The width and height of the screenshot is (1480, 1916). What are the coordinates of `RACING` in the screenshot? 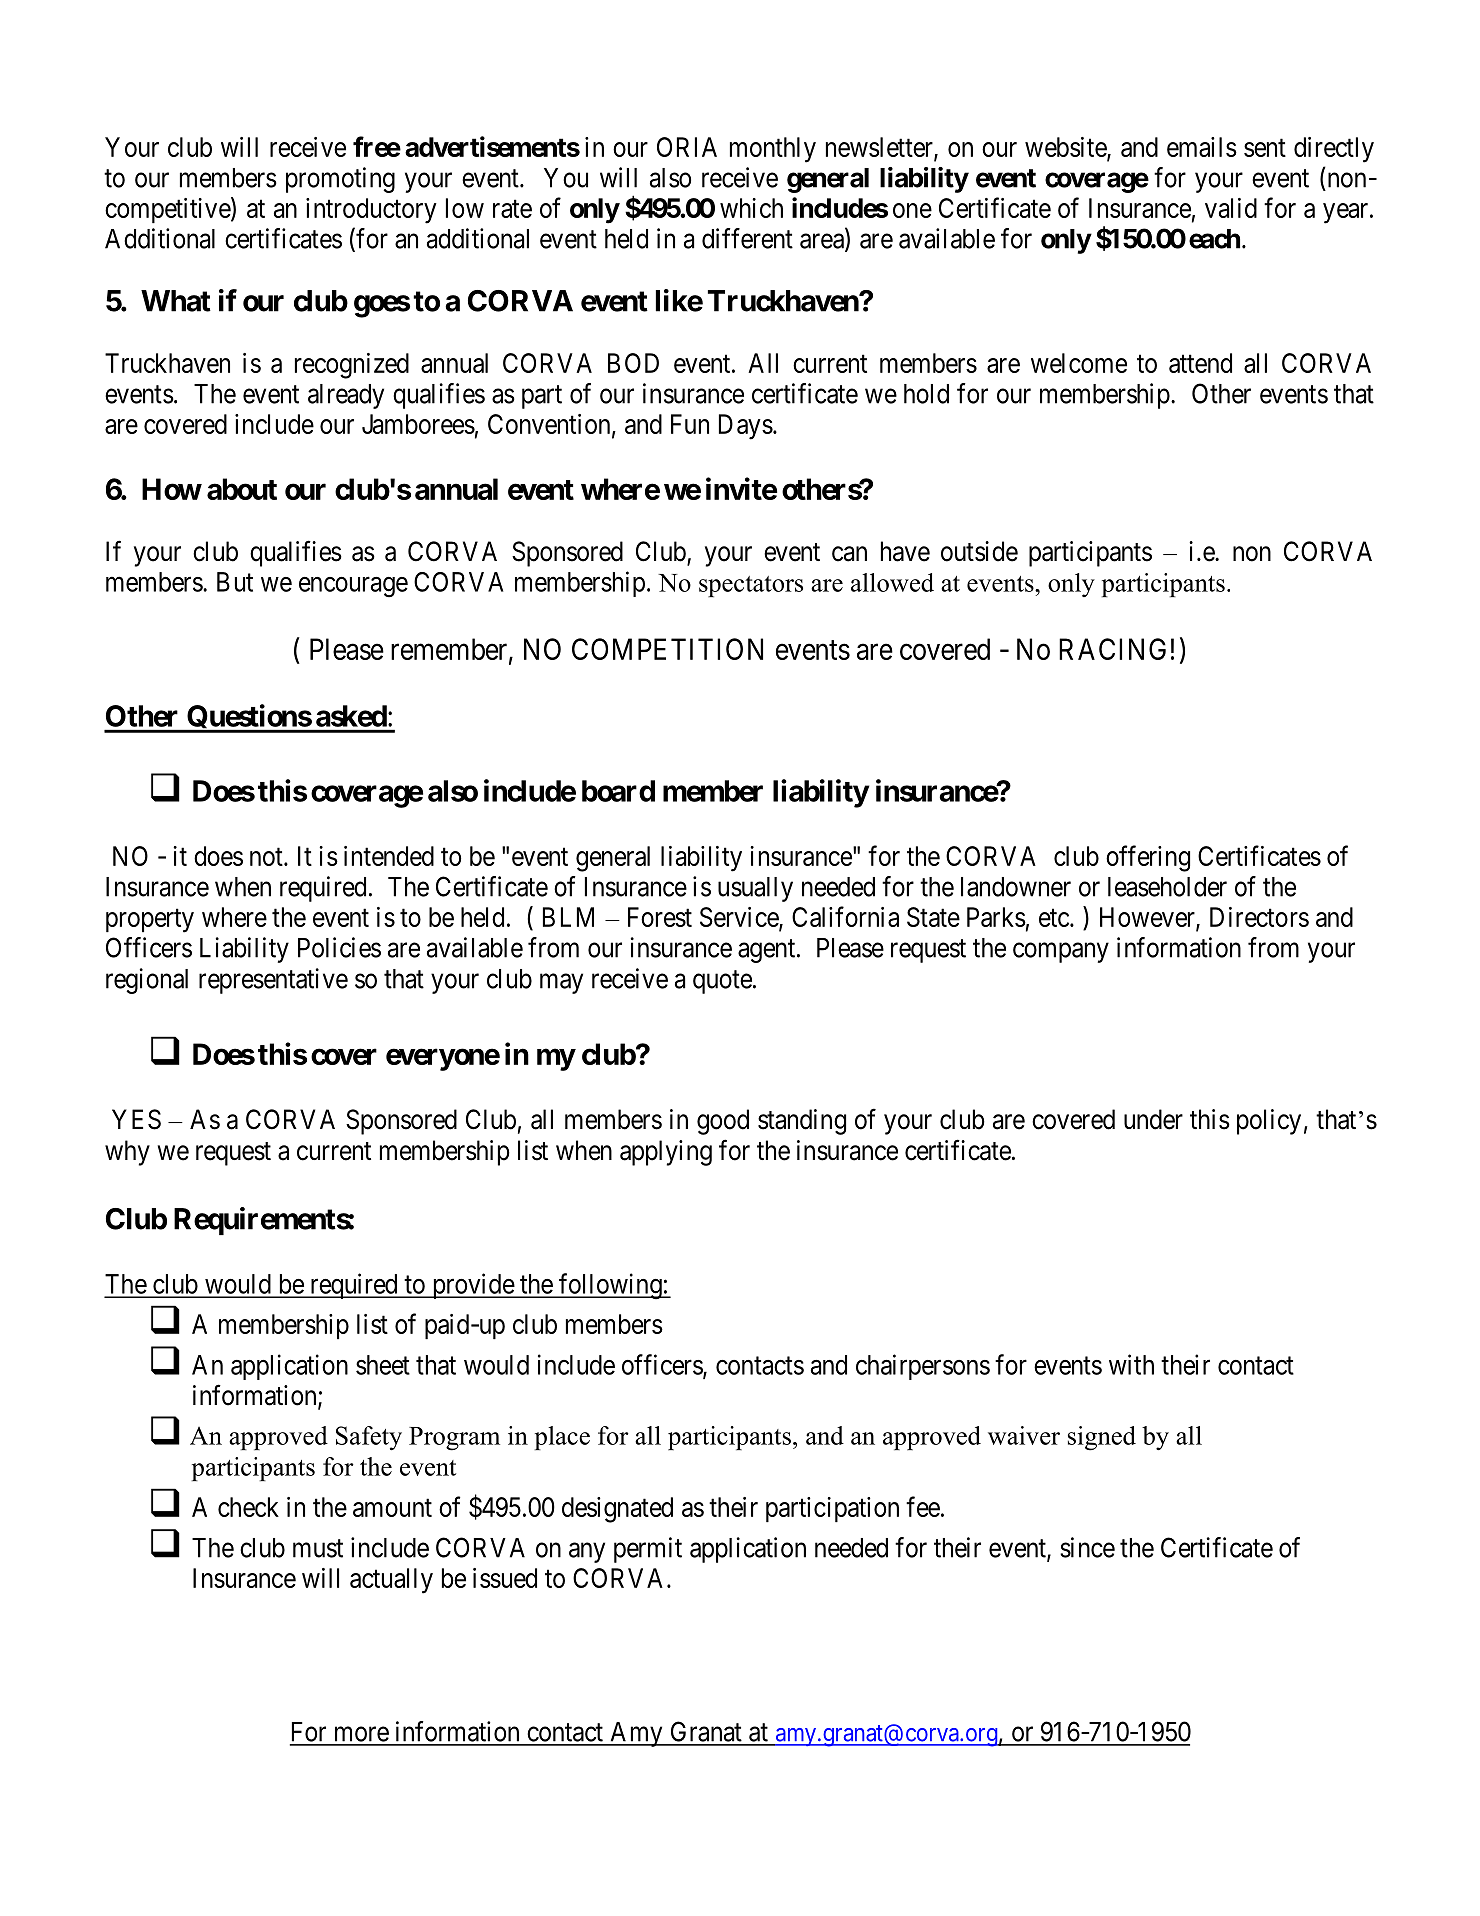 It's located at (1112, 649).
